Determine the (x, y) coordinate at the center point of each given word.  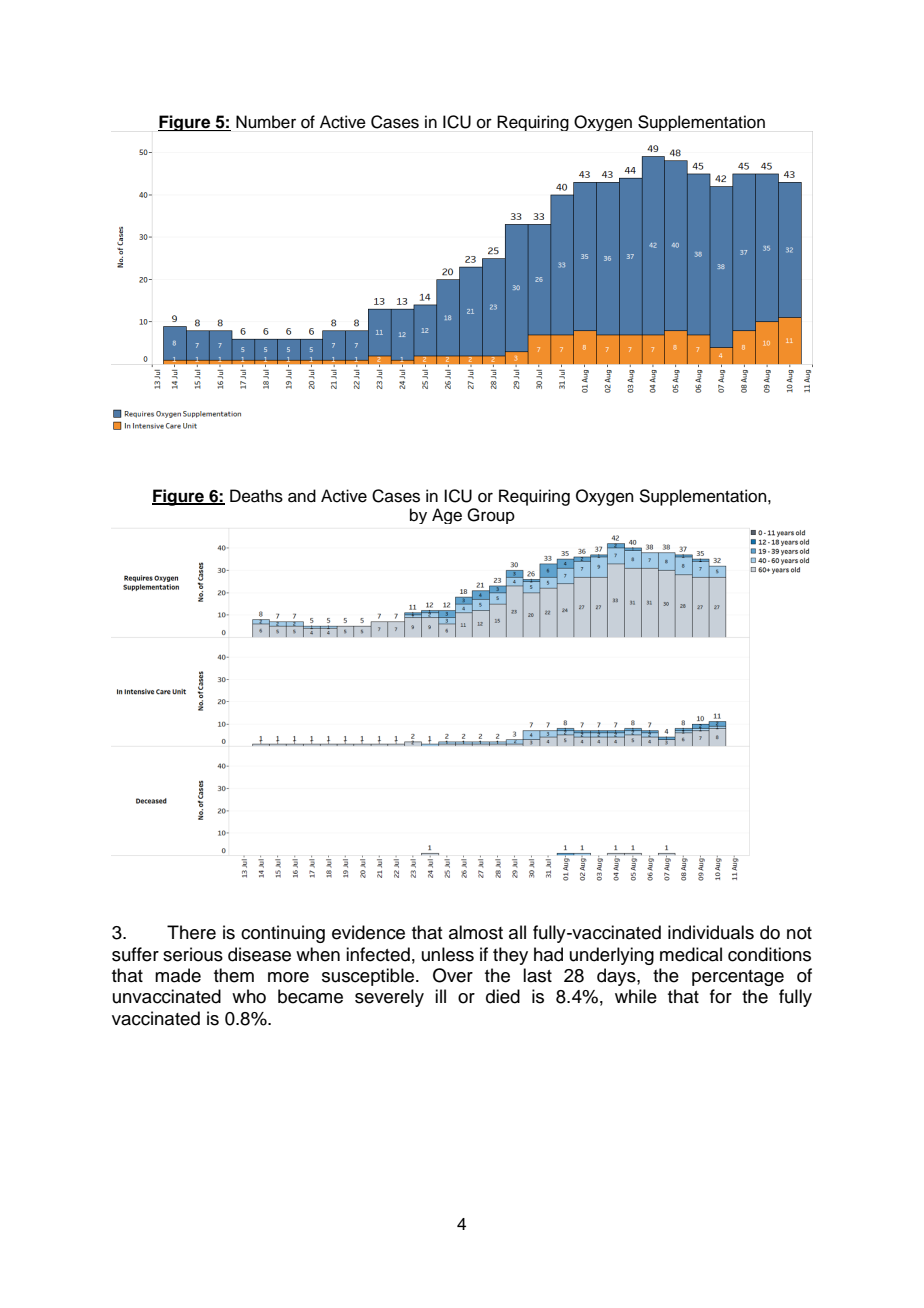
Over (453, 975)
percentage (738, 978)
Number (266, 122)
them (234, 975)
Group (491, 516)
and (302, 496)
